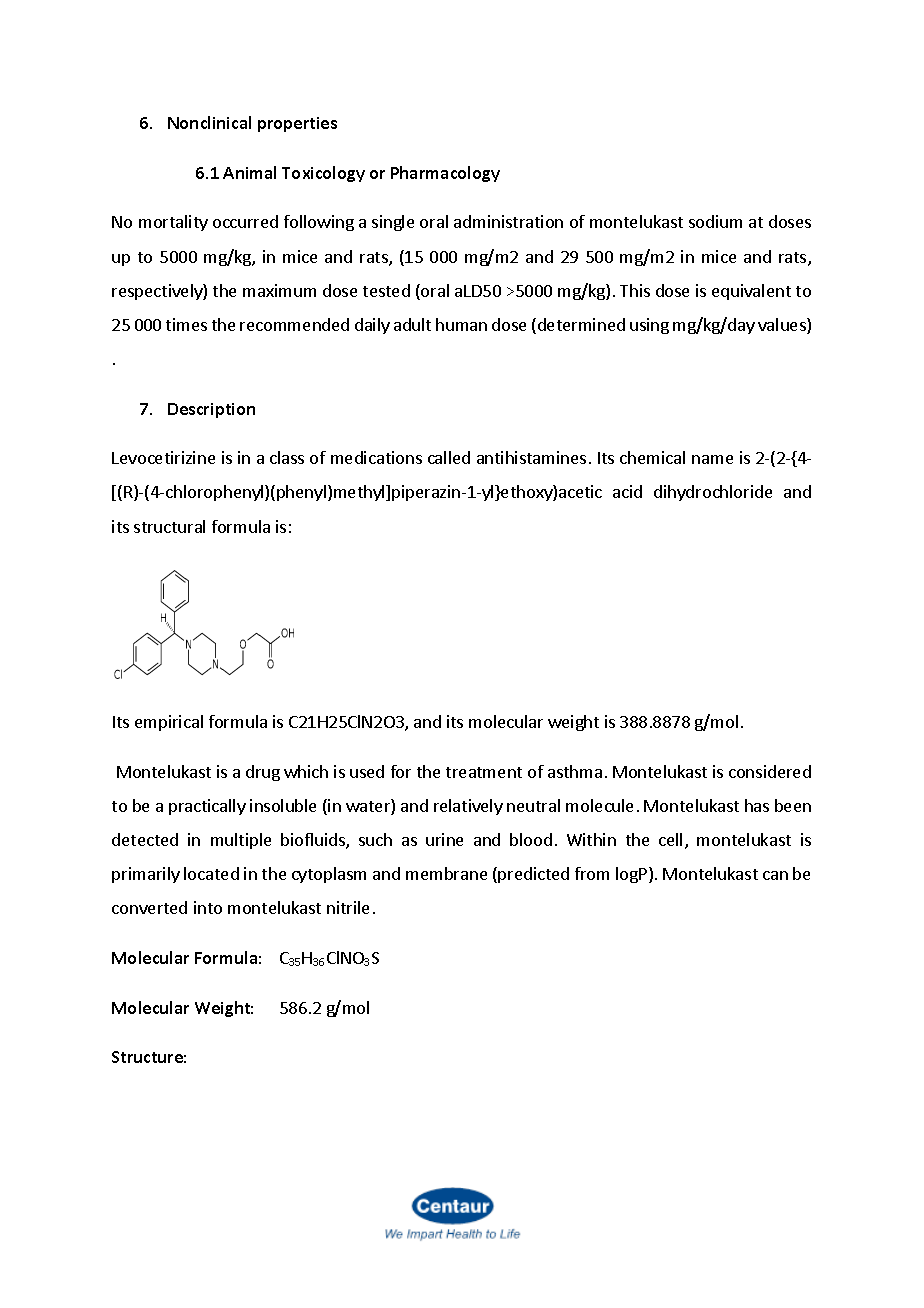  What do you see at coordinates (169, 526) in the screenshot?
I see `structural` at bounding box center [169, 526].
